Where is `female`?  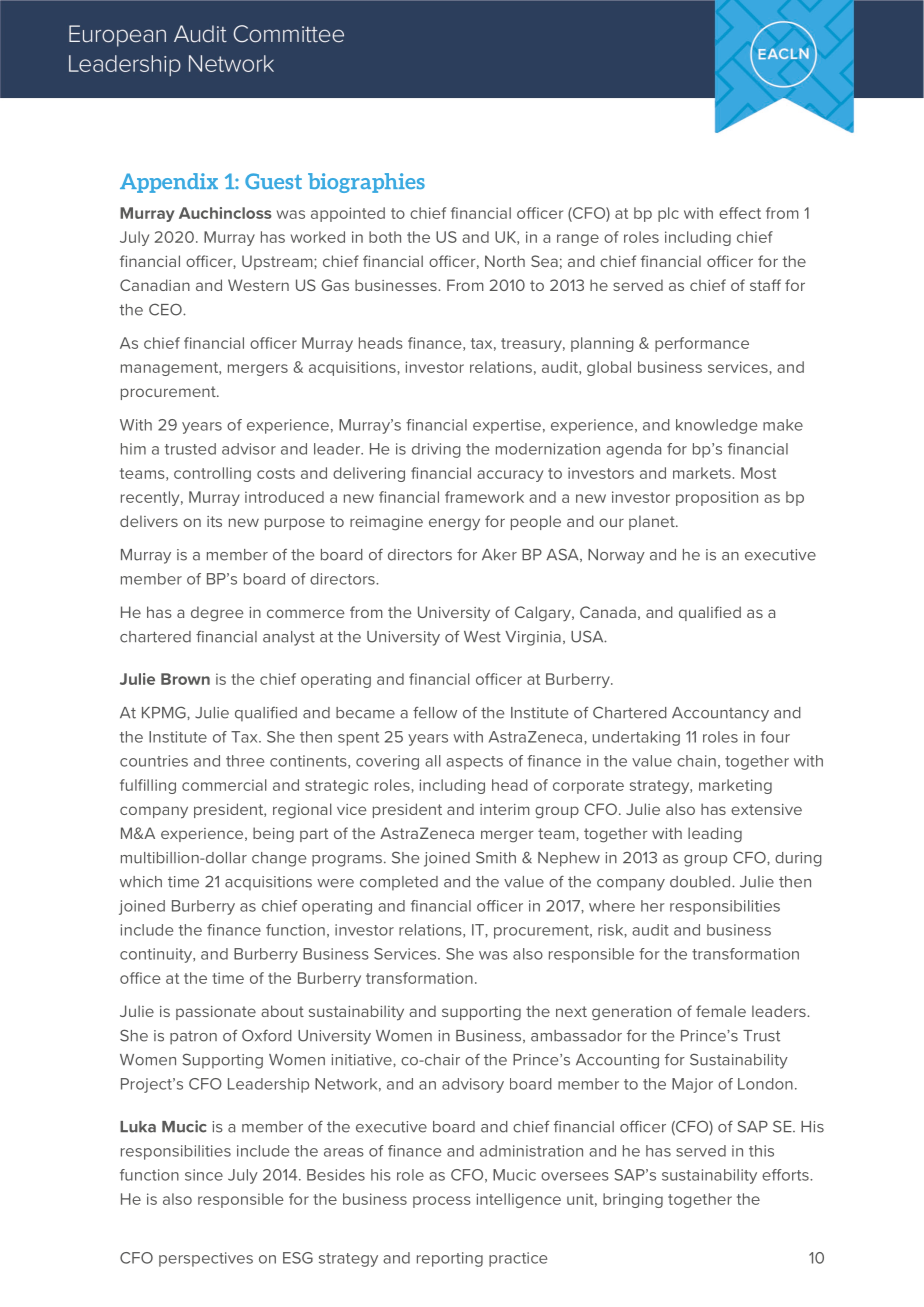
female is located at coordinates (721, 1011).
